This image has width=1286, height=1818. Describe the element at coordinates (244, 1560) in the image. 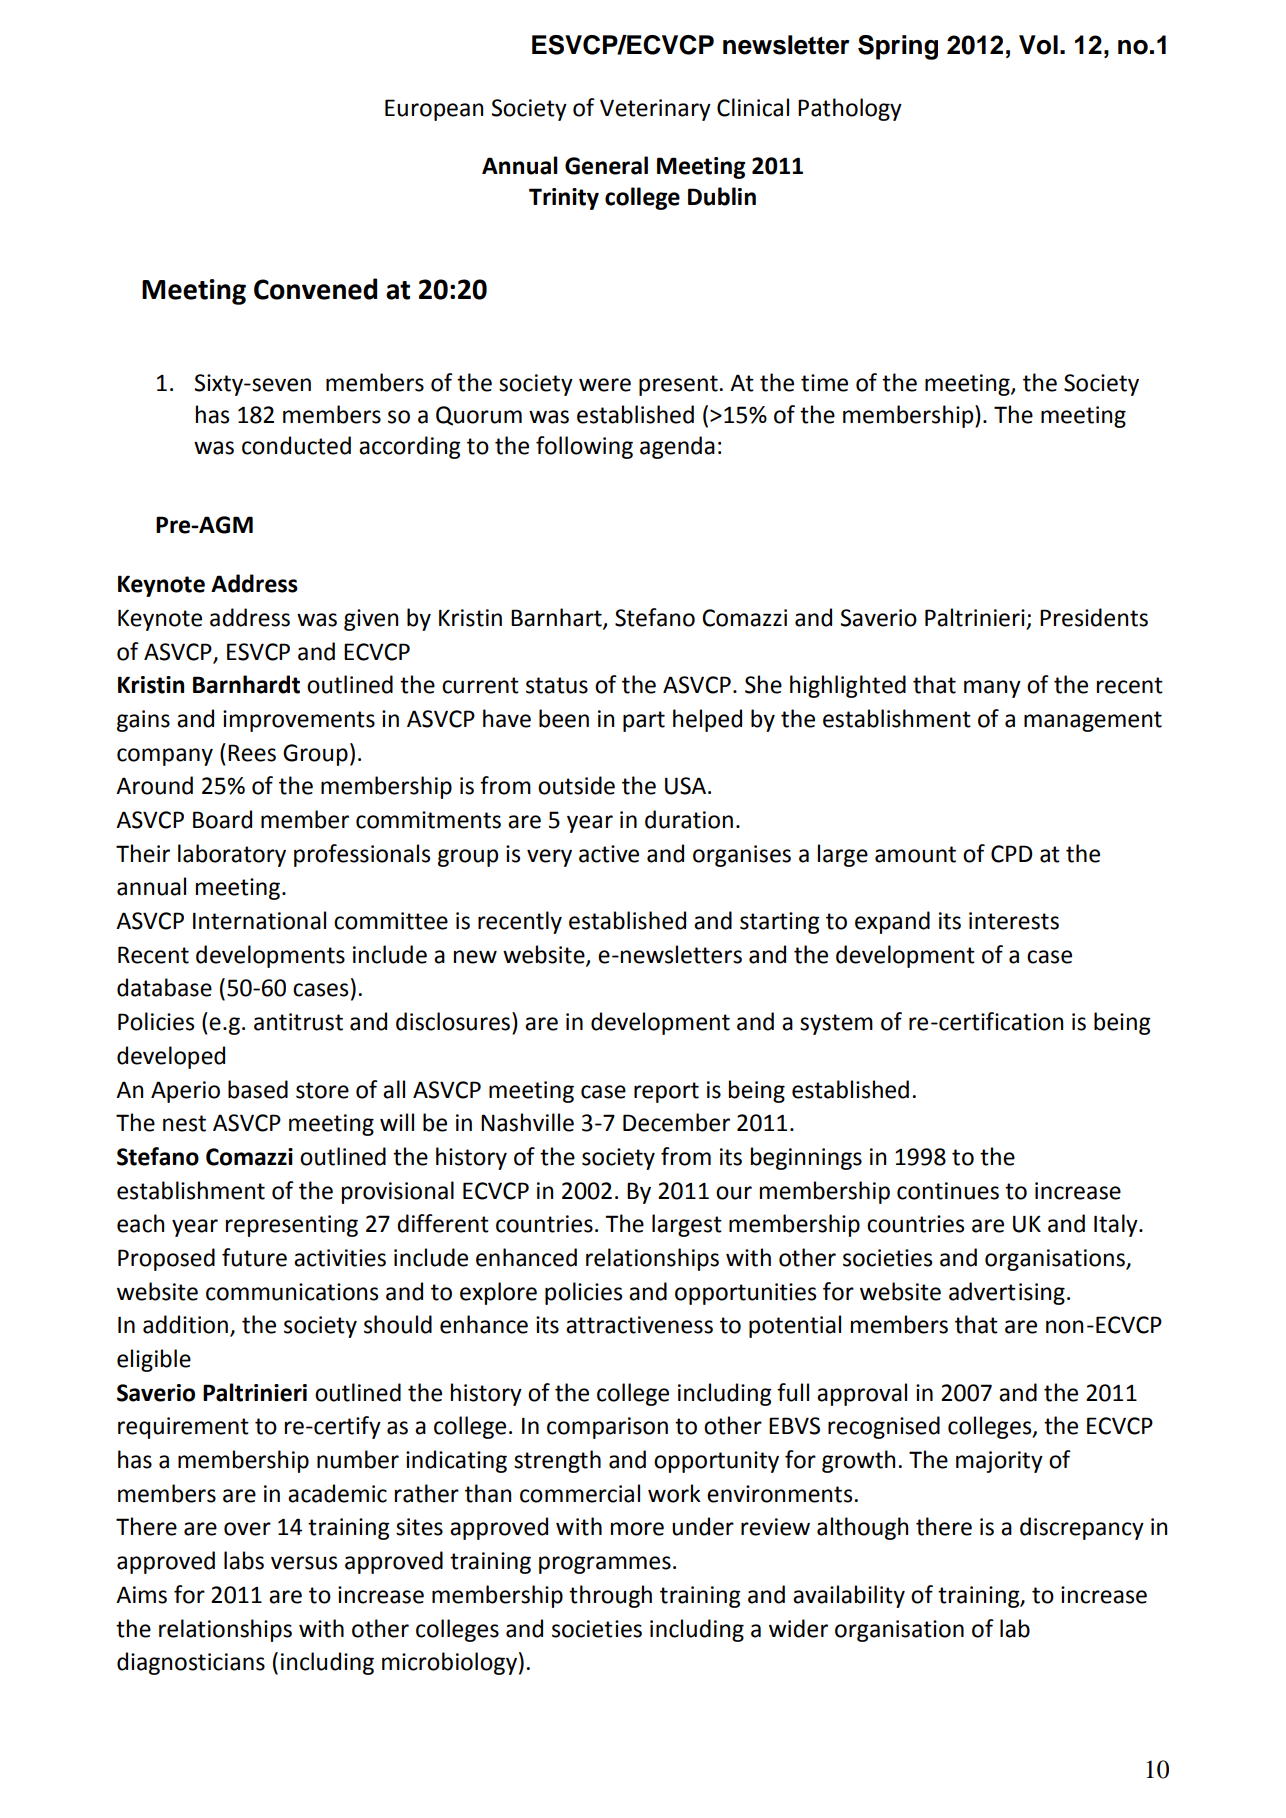

I see `labs` at that location.
